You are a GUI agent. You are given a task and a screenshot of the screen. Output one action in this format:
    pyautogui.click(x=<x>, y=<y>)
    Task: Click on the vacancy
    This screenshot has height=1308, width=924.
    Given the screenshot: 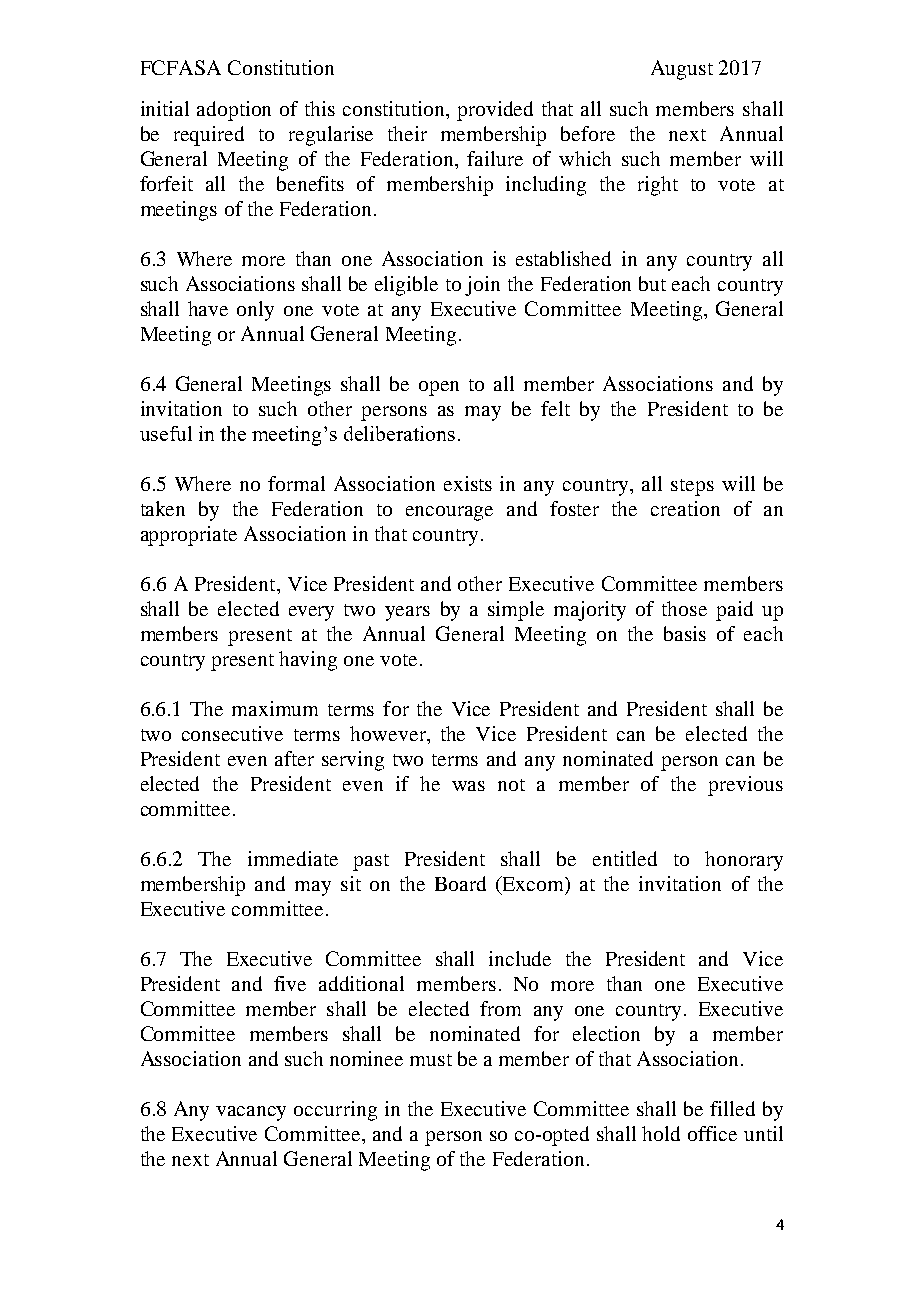 What is the action you would take?
    pyautogui.click(x=251, y=1113)
